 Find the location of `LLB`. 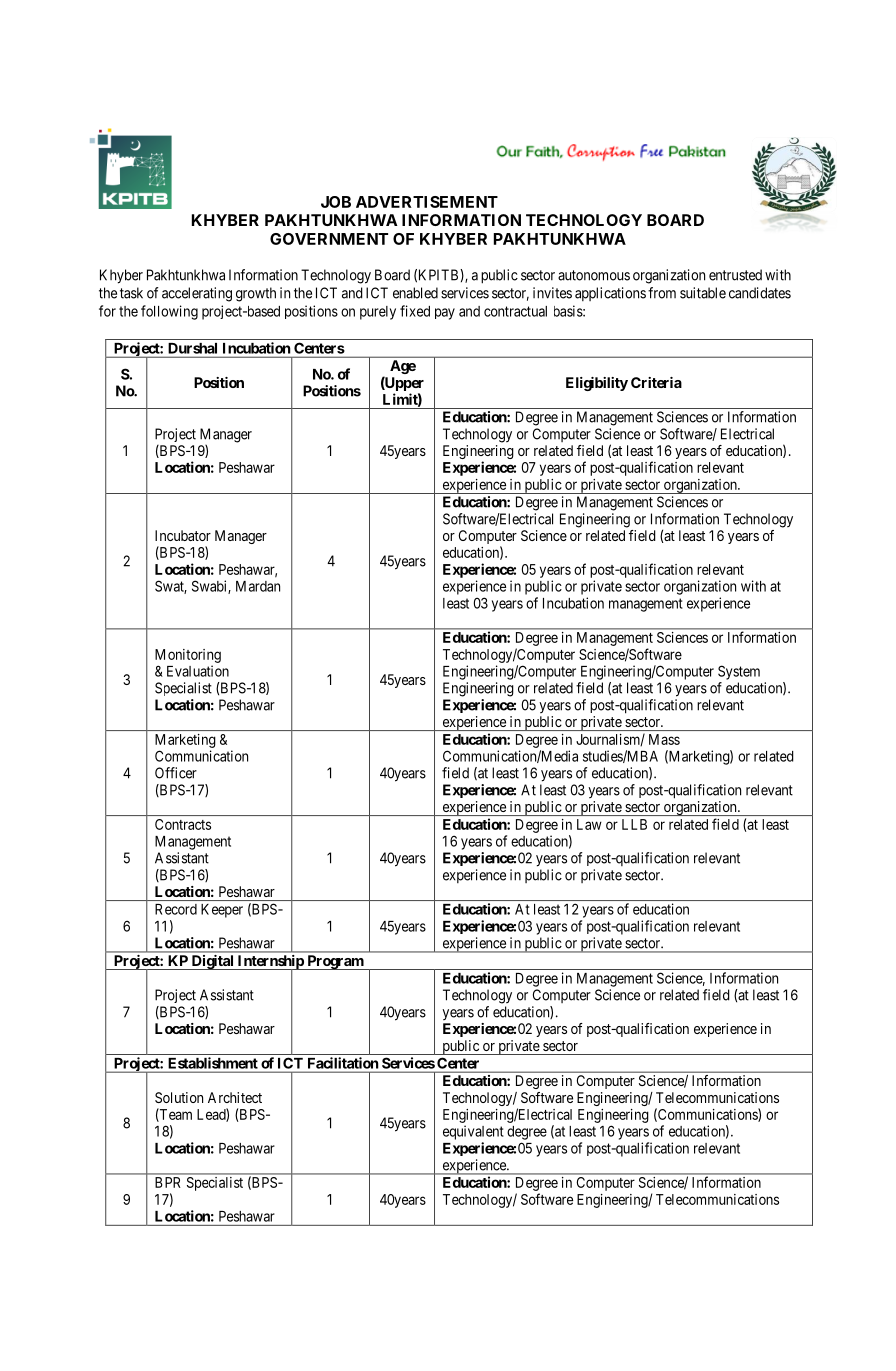

LLB is located at coordinates (634, 824).
